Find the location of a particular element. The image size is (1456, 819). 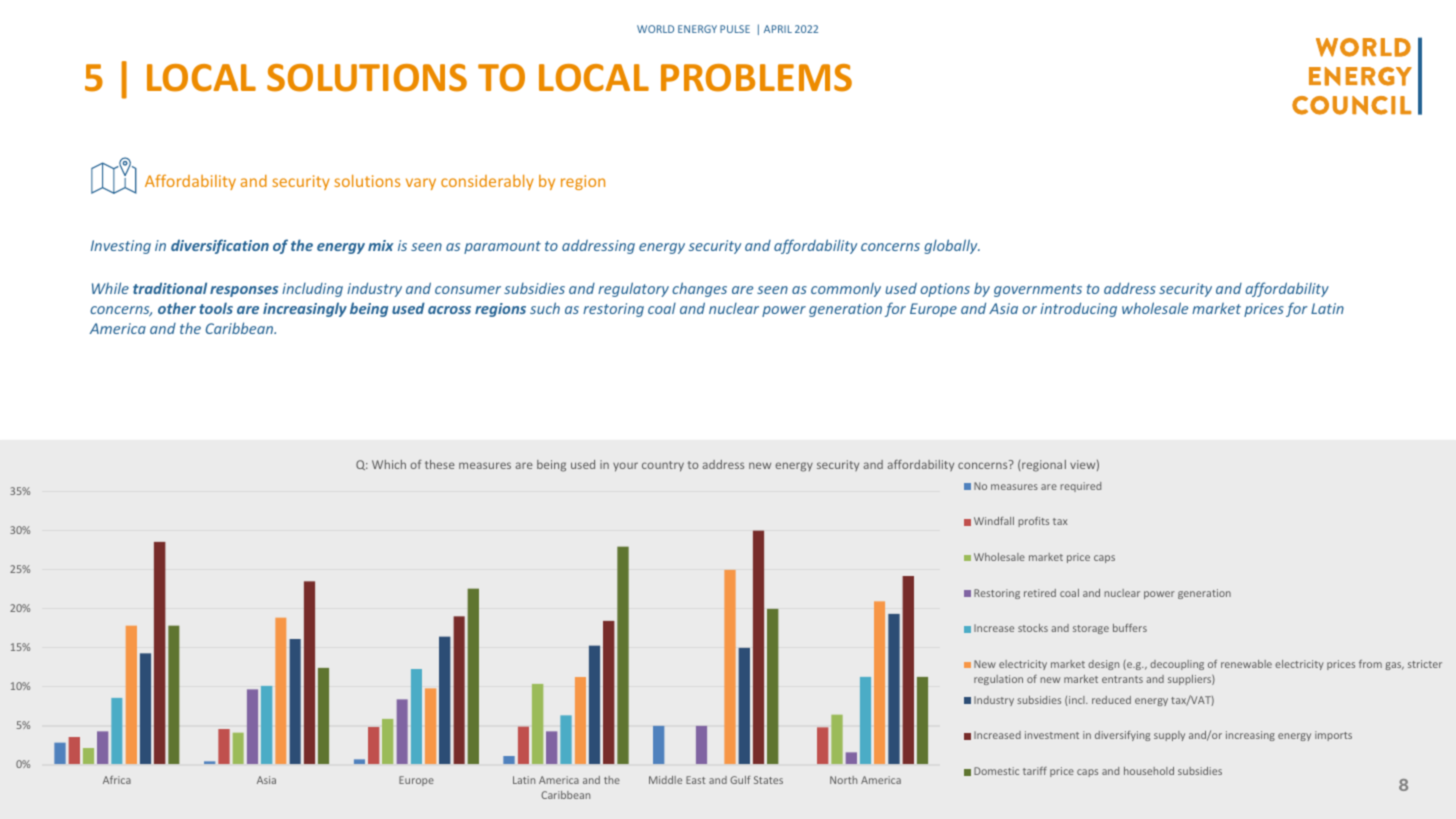

Africa is located at coordinates (117, 780).
